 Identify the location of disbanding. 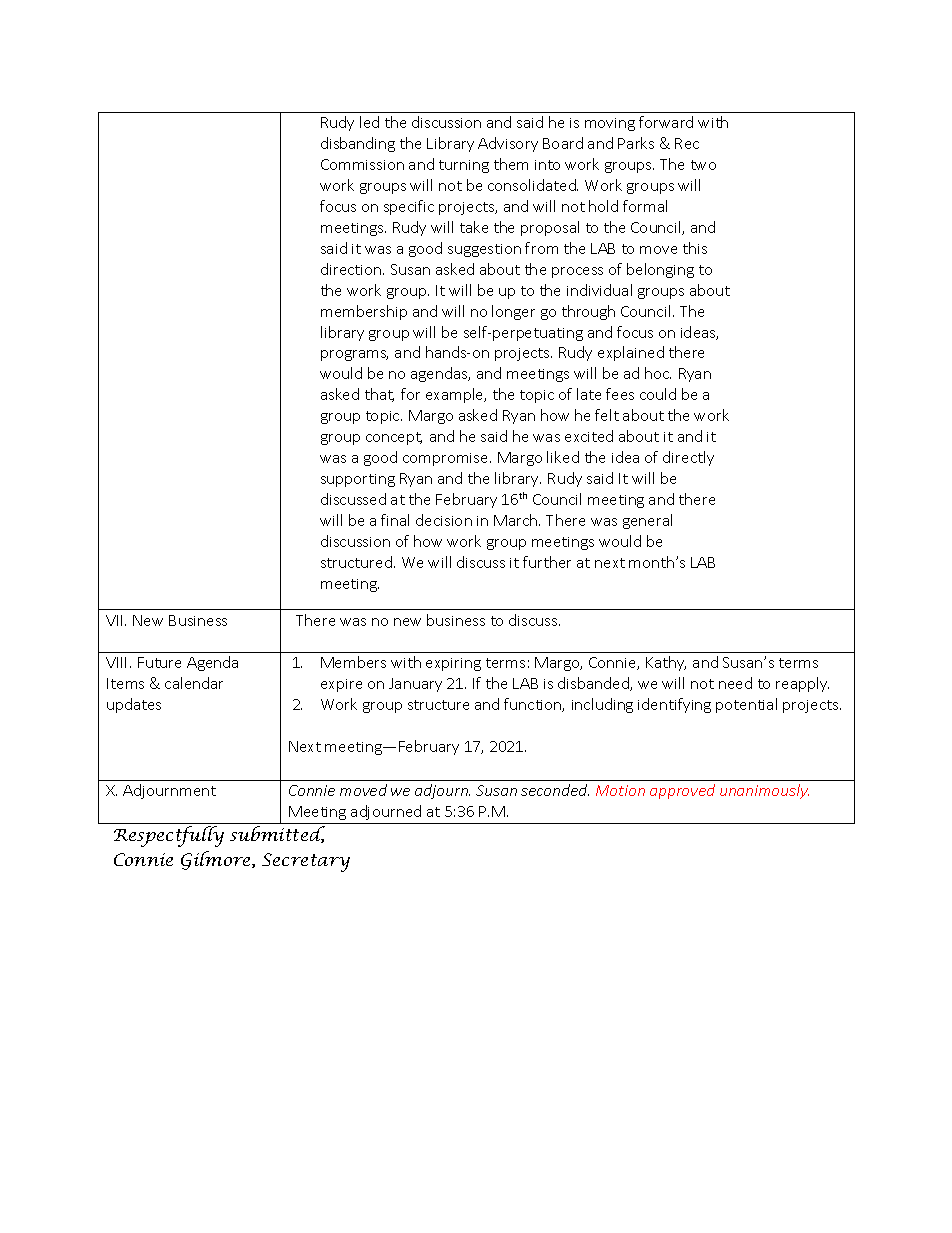
(358, 144).
